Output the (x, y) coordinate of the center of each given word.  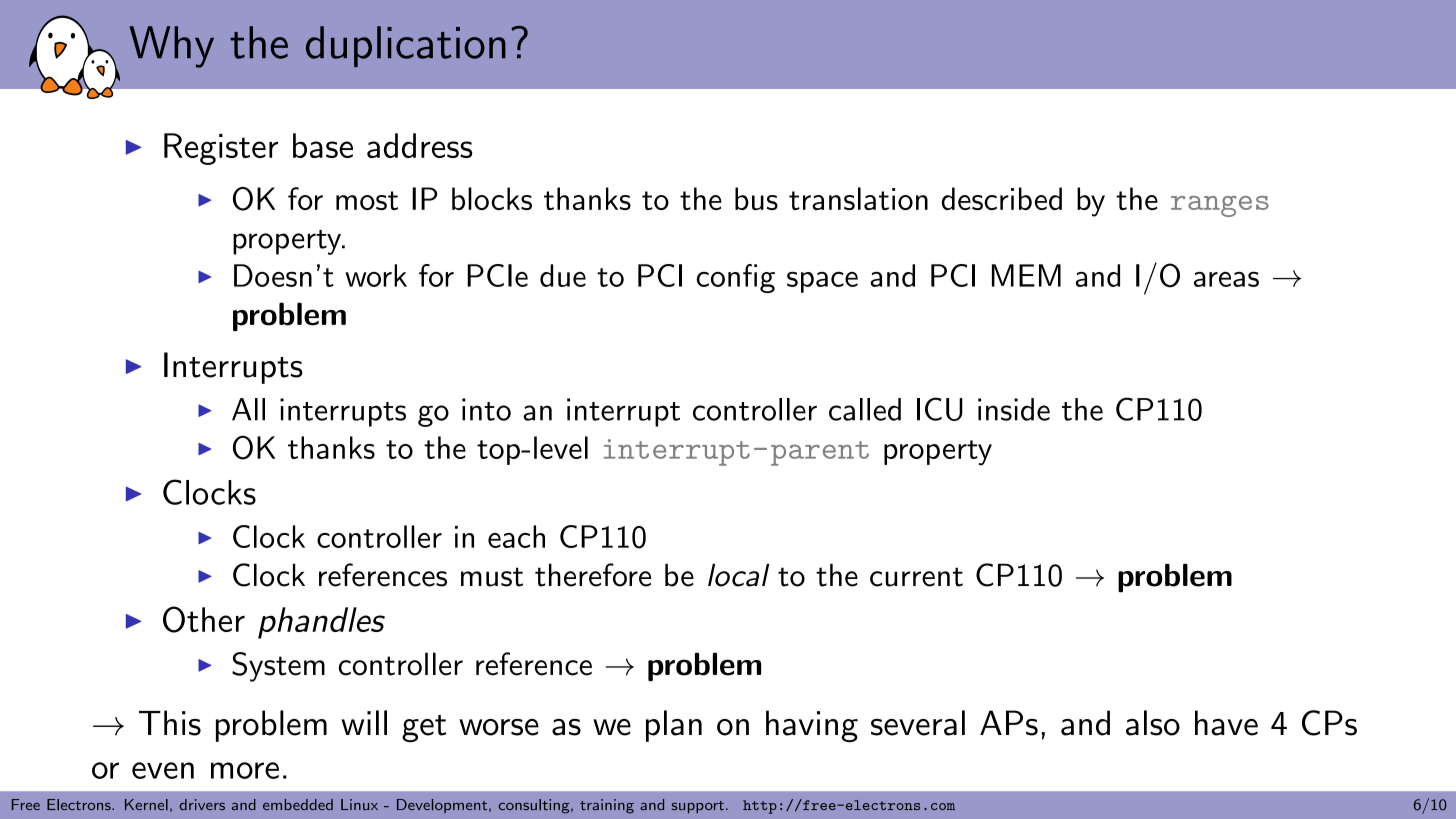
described (1001, 198)
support (698, 807)
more (245, 770)
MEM (1026, 275)
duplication (406, 46)
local (738, 575)
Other (204, 619)
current (916, 577)
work (376, 275)
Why (171, 47)
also (1153, 723)
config (736, 278)
